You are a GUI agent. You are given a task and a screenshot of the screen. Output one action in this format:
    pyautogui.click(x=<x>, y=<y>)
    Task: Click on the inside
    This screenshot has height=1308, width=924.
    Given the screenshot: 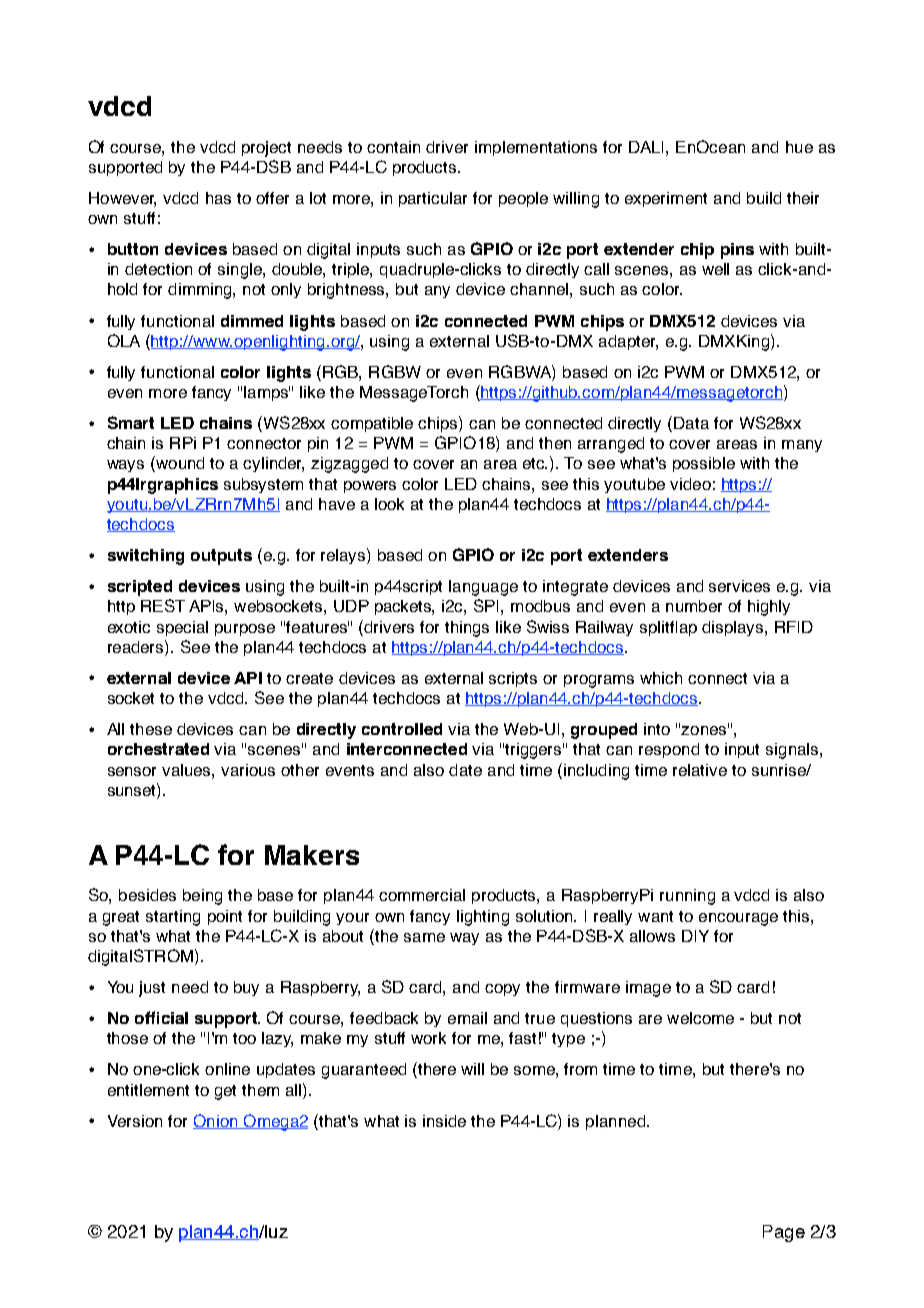 What is the action you would take?
    pyautogui.click(x=444, y=1121)
